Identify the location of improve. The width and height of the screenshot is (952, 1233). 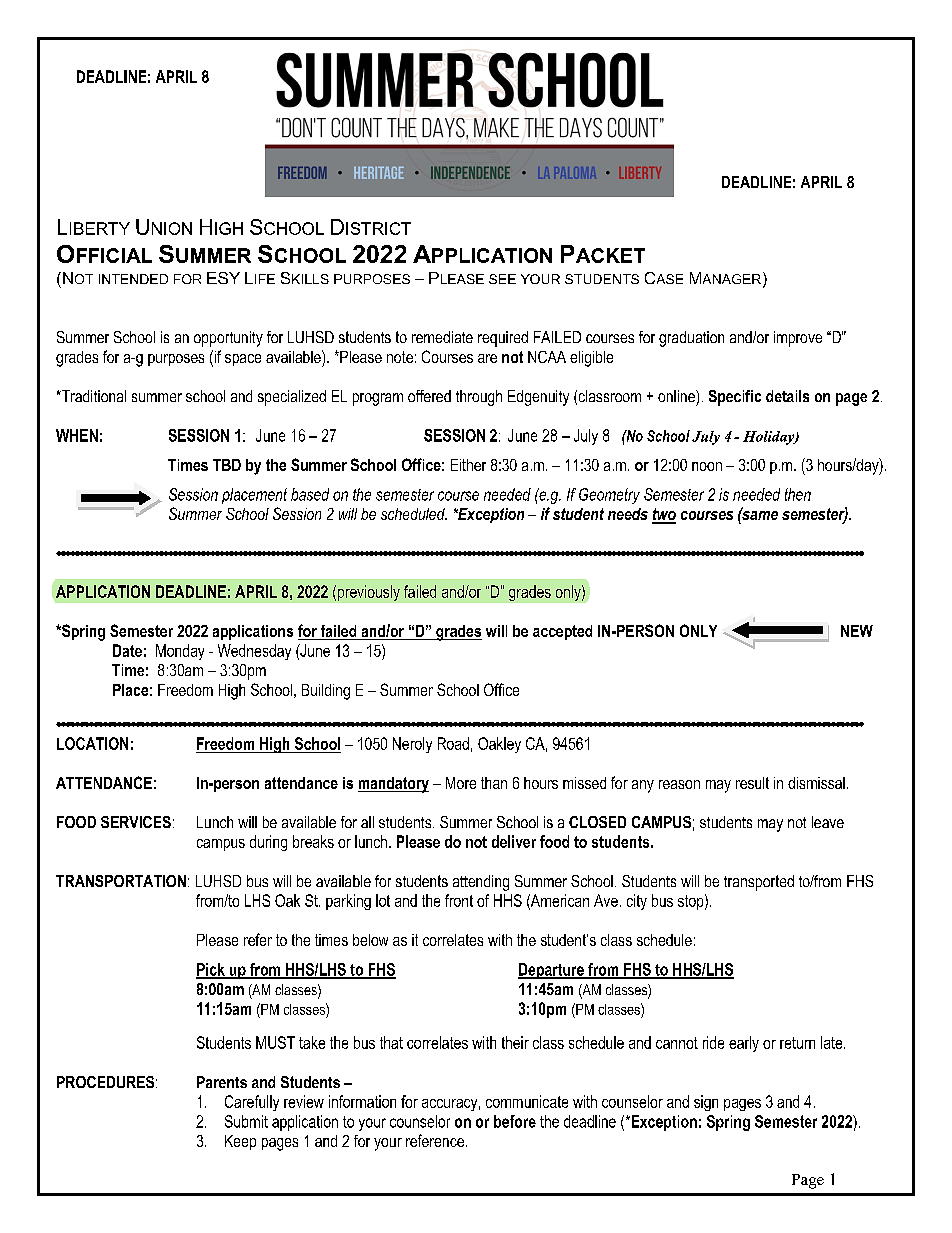
(798, 339).
